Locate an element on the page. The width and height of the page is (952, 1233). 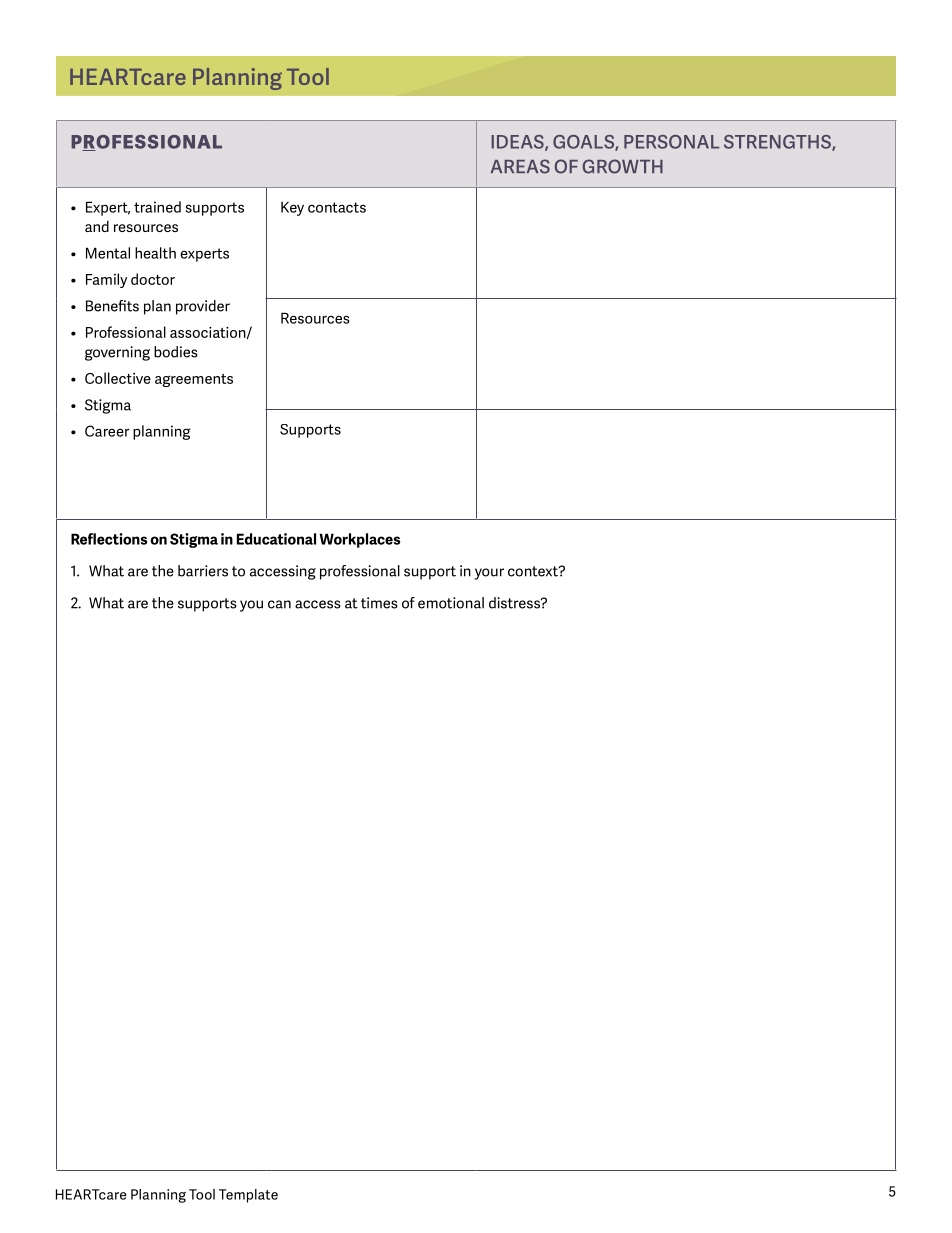
AREAS is located at coordinates (520, 166).
